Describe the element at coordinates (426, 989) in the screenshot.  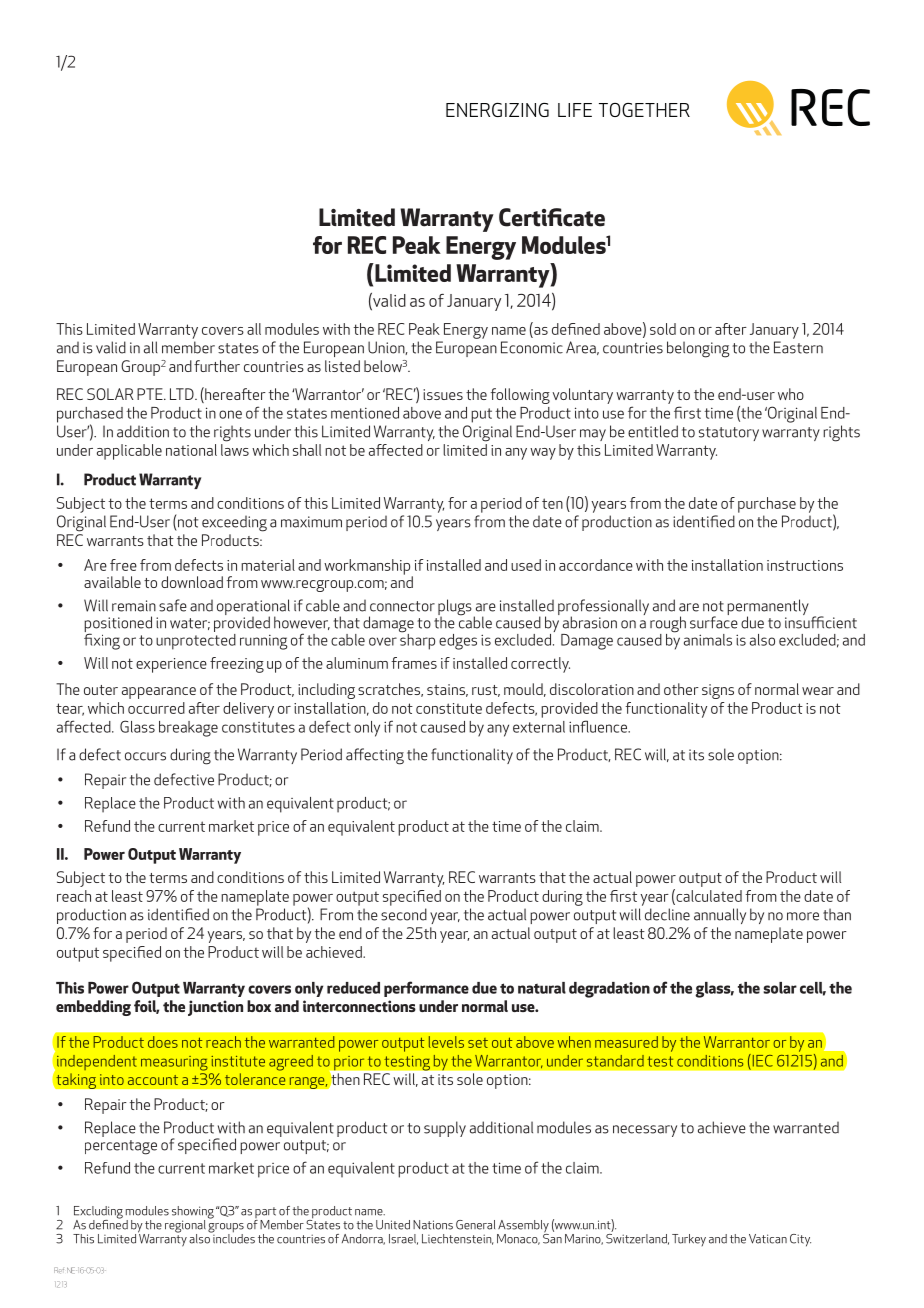
I see `performance` at that location.
